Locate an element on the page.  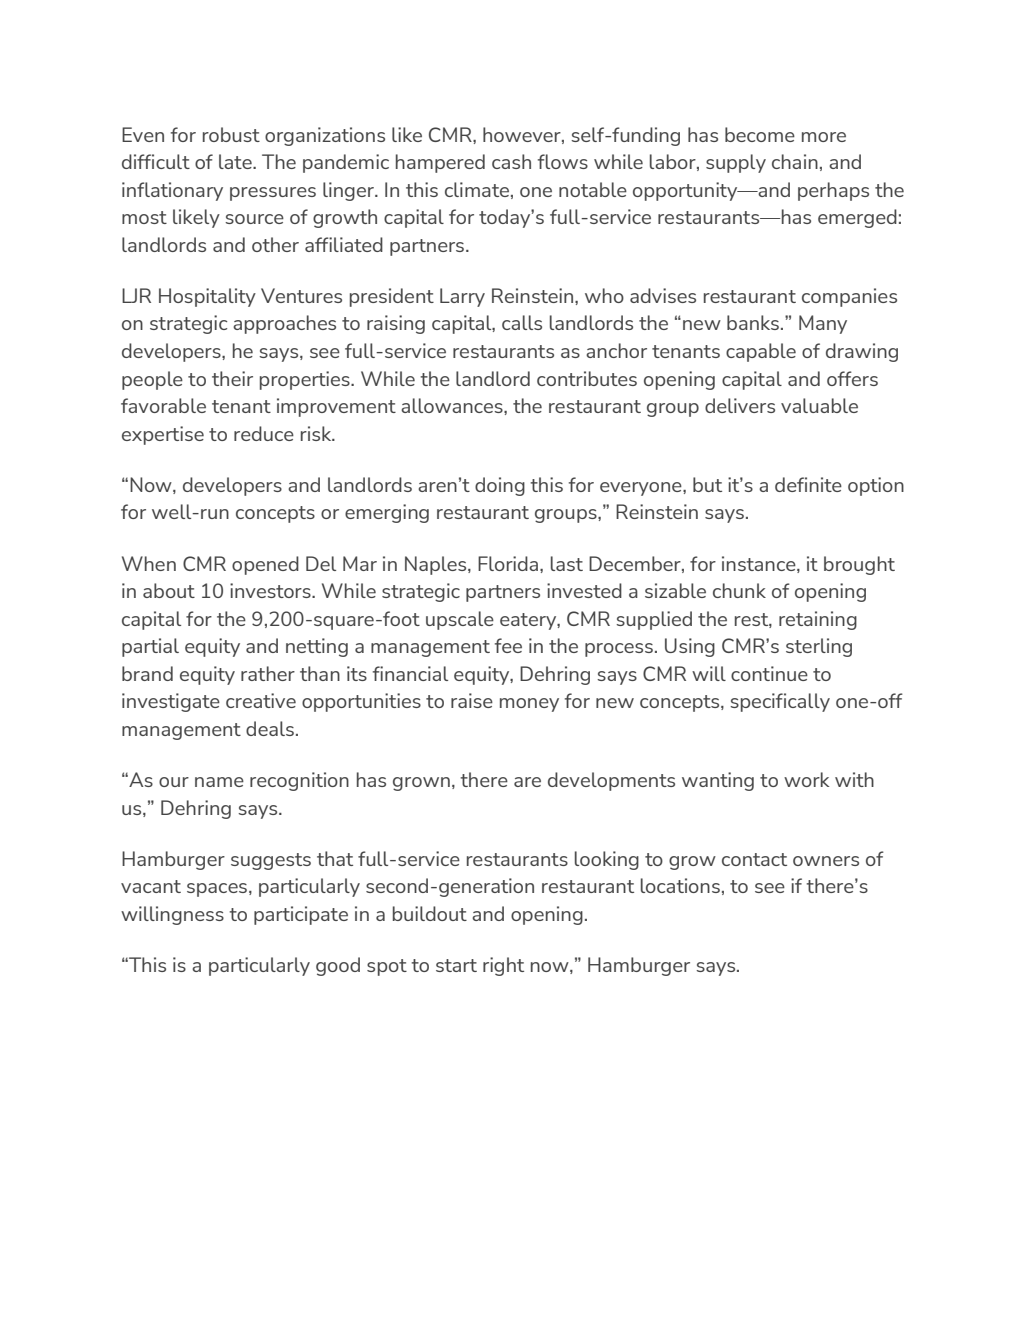
valuable is located at coordinates (819, 405).
